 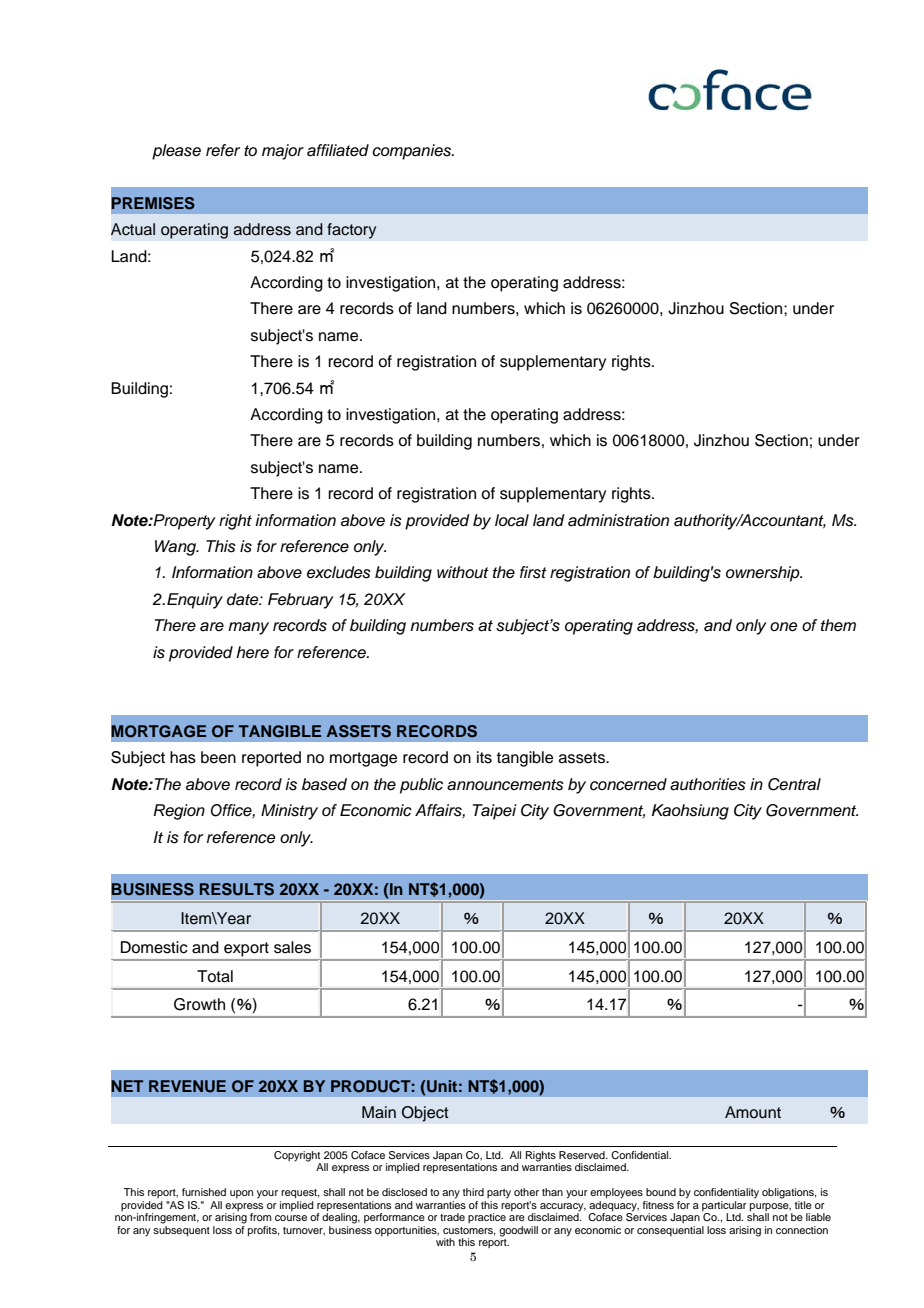 What do you see at coordinates (783, 627) in the page?
I see `one` at bounding box center [783, 627].
